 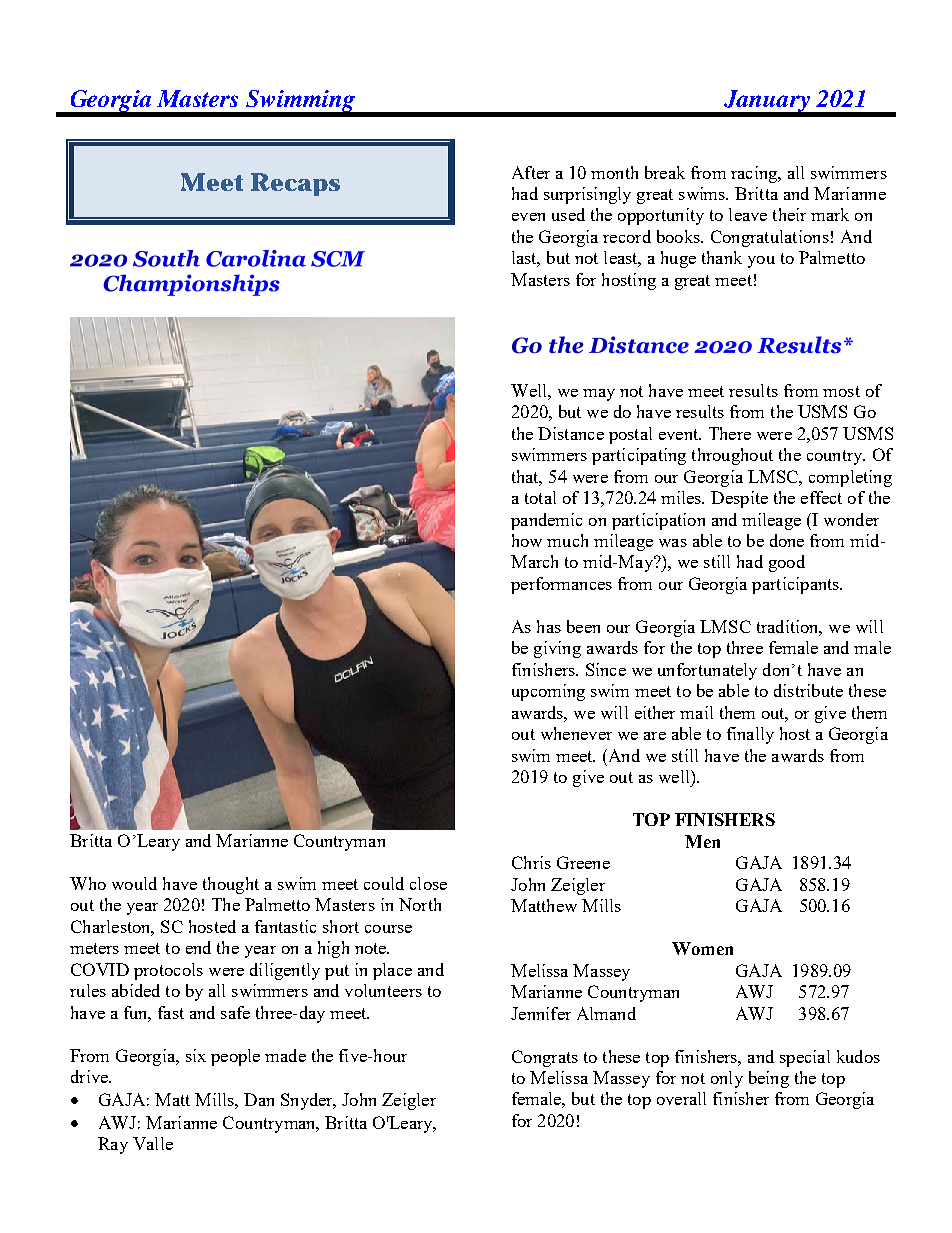 What do you see at coordinates (557, 649) in the image?
I see `giving` at bounding box center [557, 649].
